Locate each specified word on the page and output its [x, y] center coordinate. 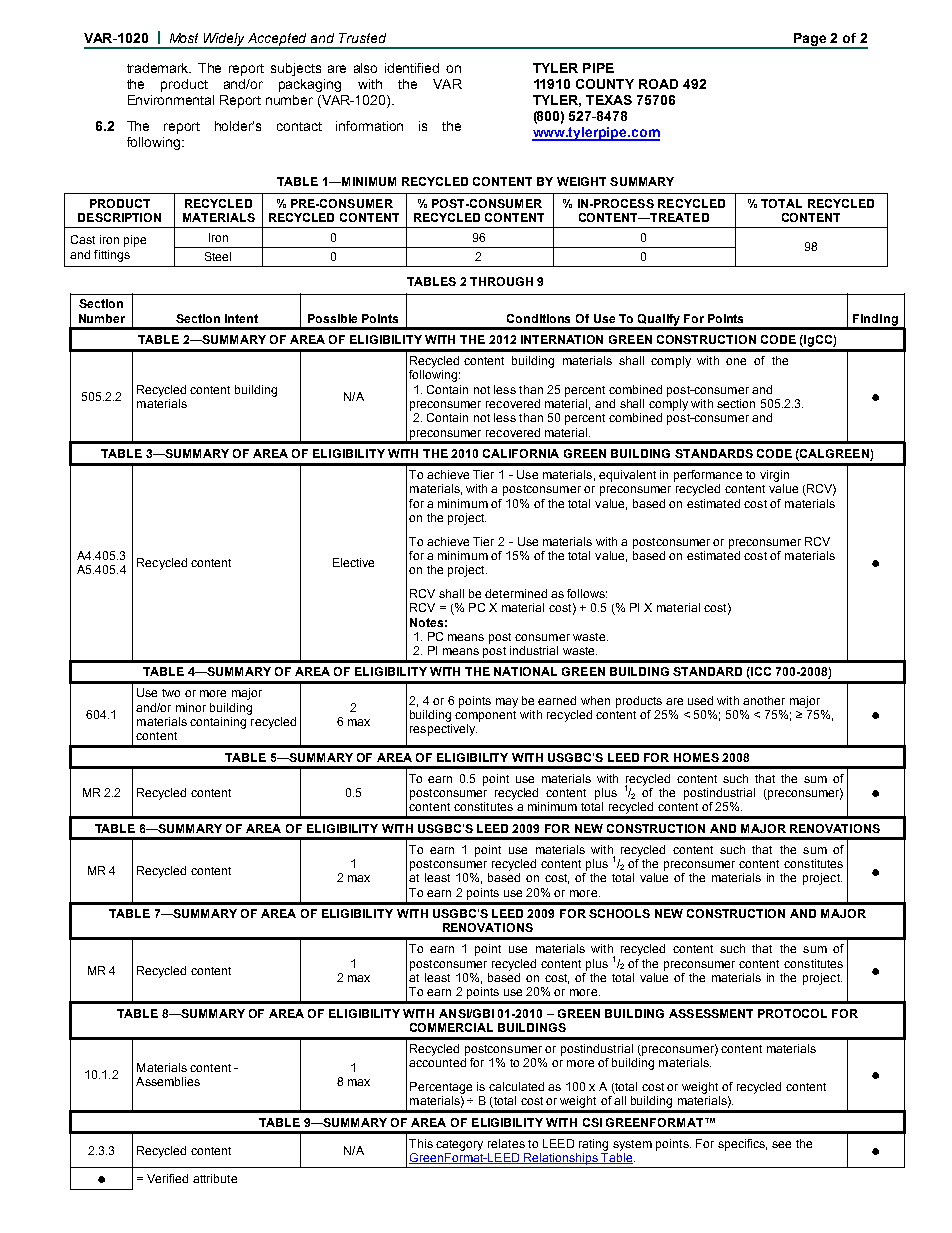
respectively [443, 730]
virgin [774, 476]
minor [191, 707]
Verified [167, 1178]
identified [412, 68]
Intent [241, 318]
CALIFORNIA [521, 453]
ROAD [658, 84]
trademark [159, 68]
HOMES [696, 757]
